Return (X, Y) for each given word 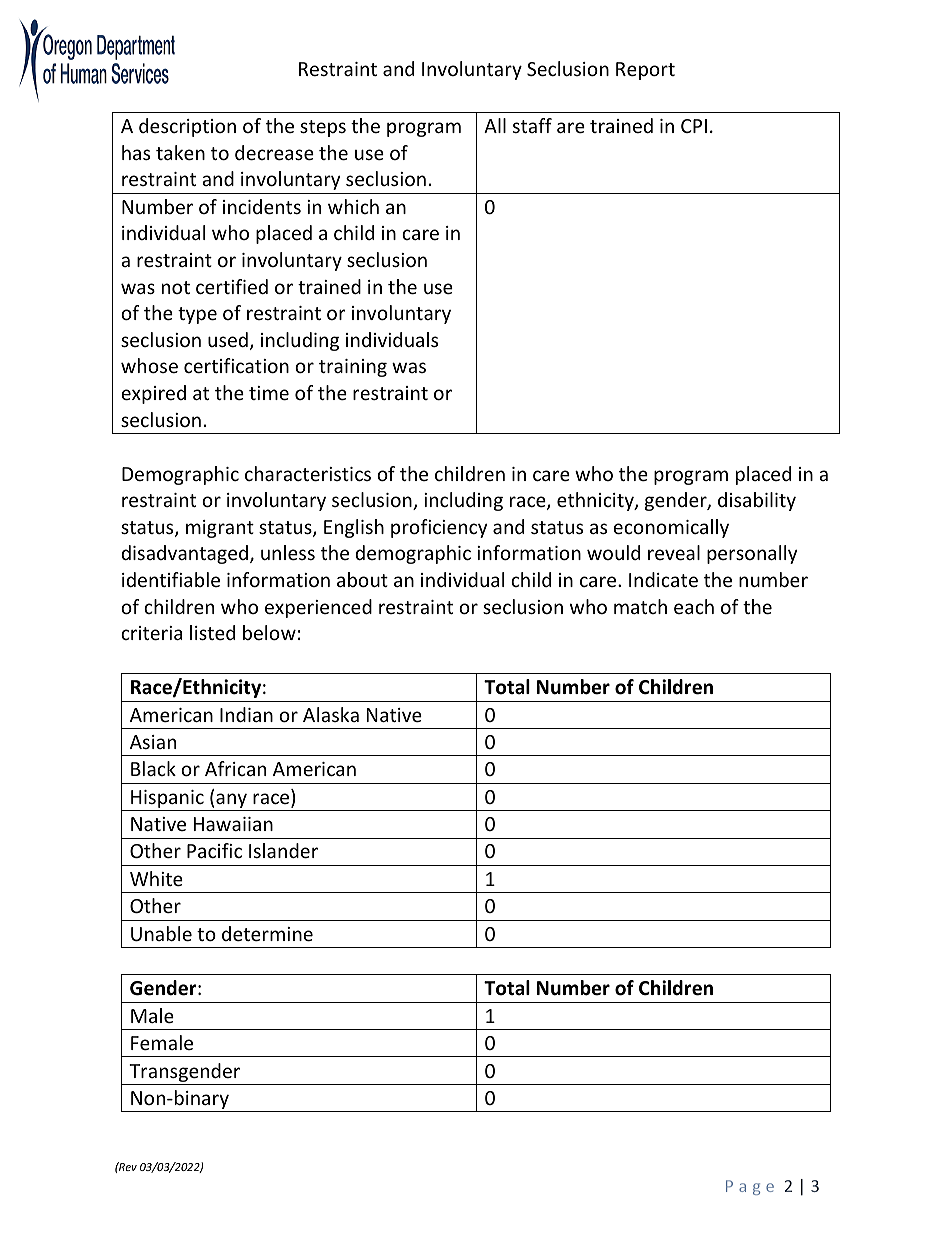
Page (750, 1187)
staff (532, 125)
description (187, 127)
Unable (161, 933)
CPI (694, 126)
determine (267, 933)
